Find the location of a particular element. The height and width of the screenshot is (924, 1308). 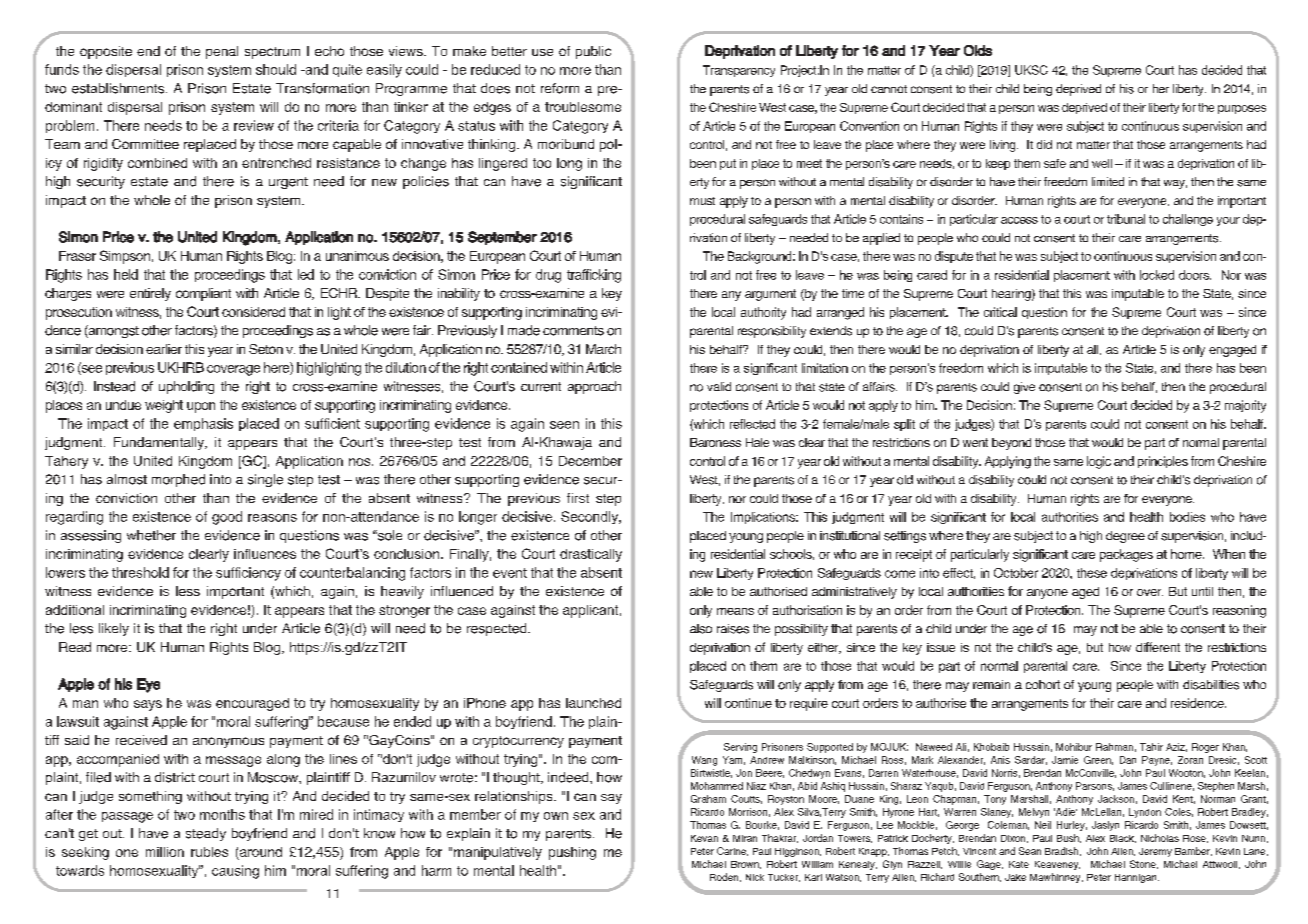

means is located at coordinates (735, 611).
